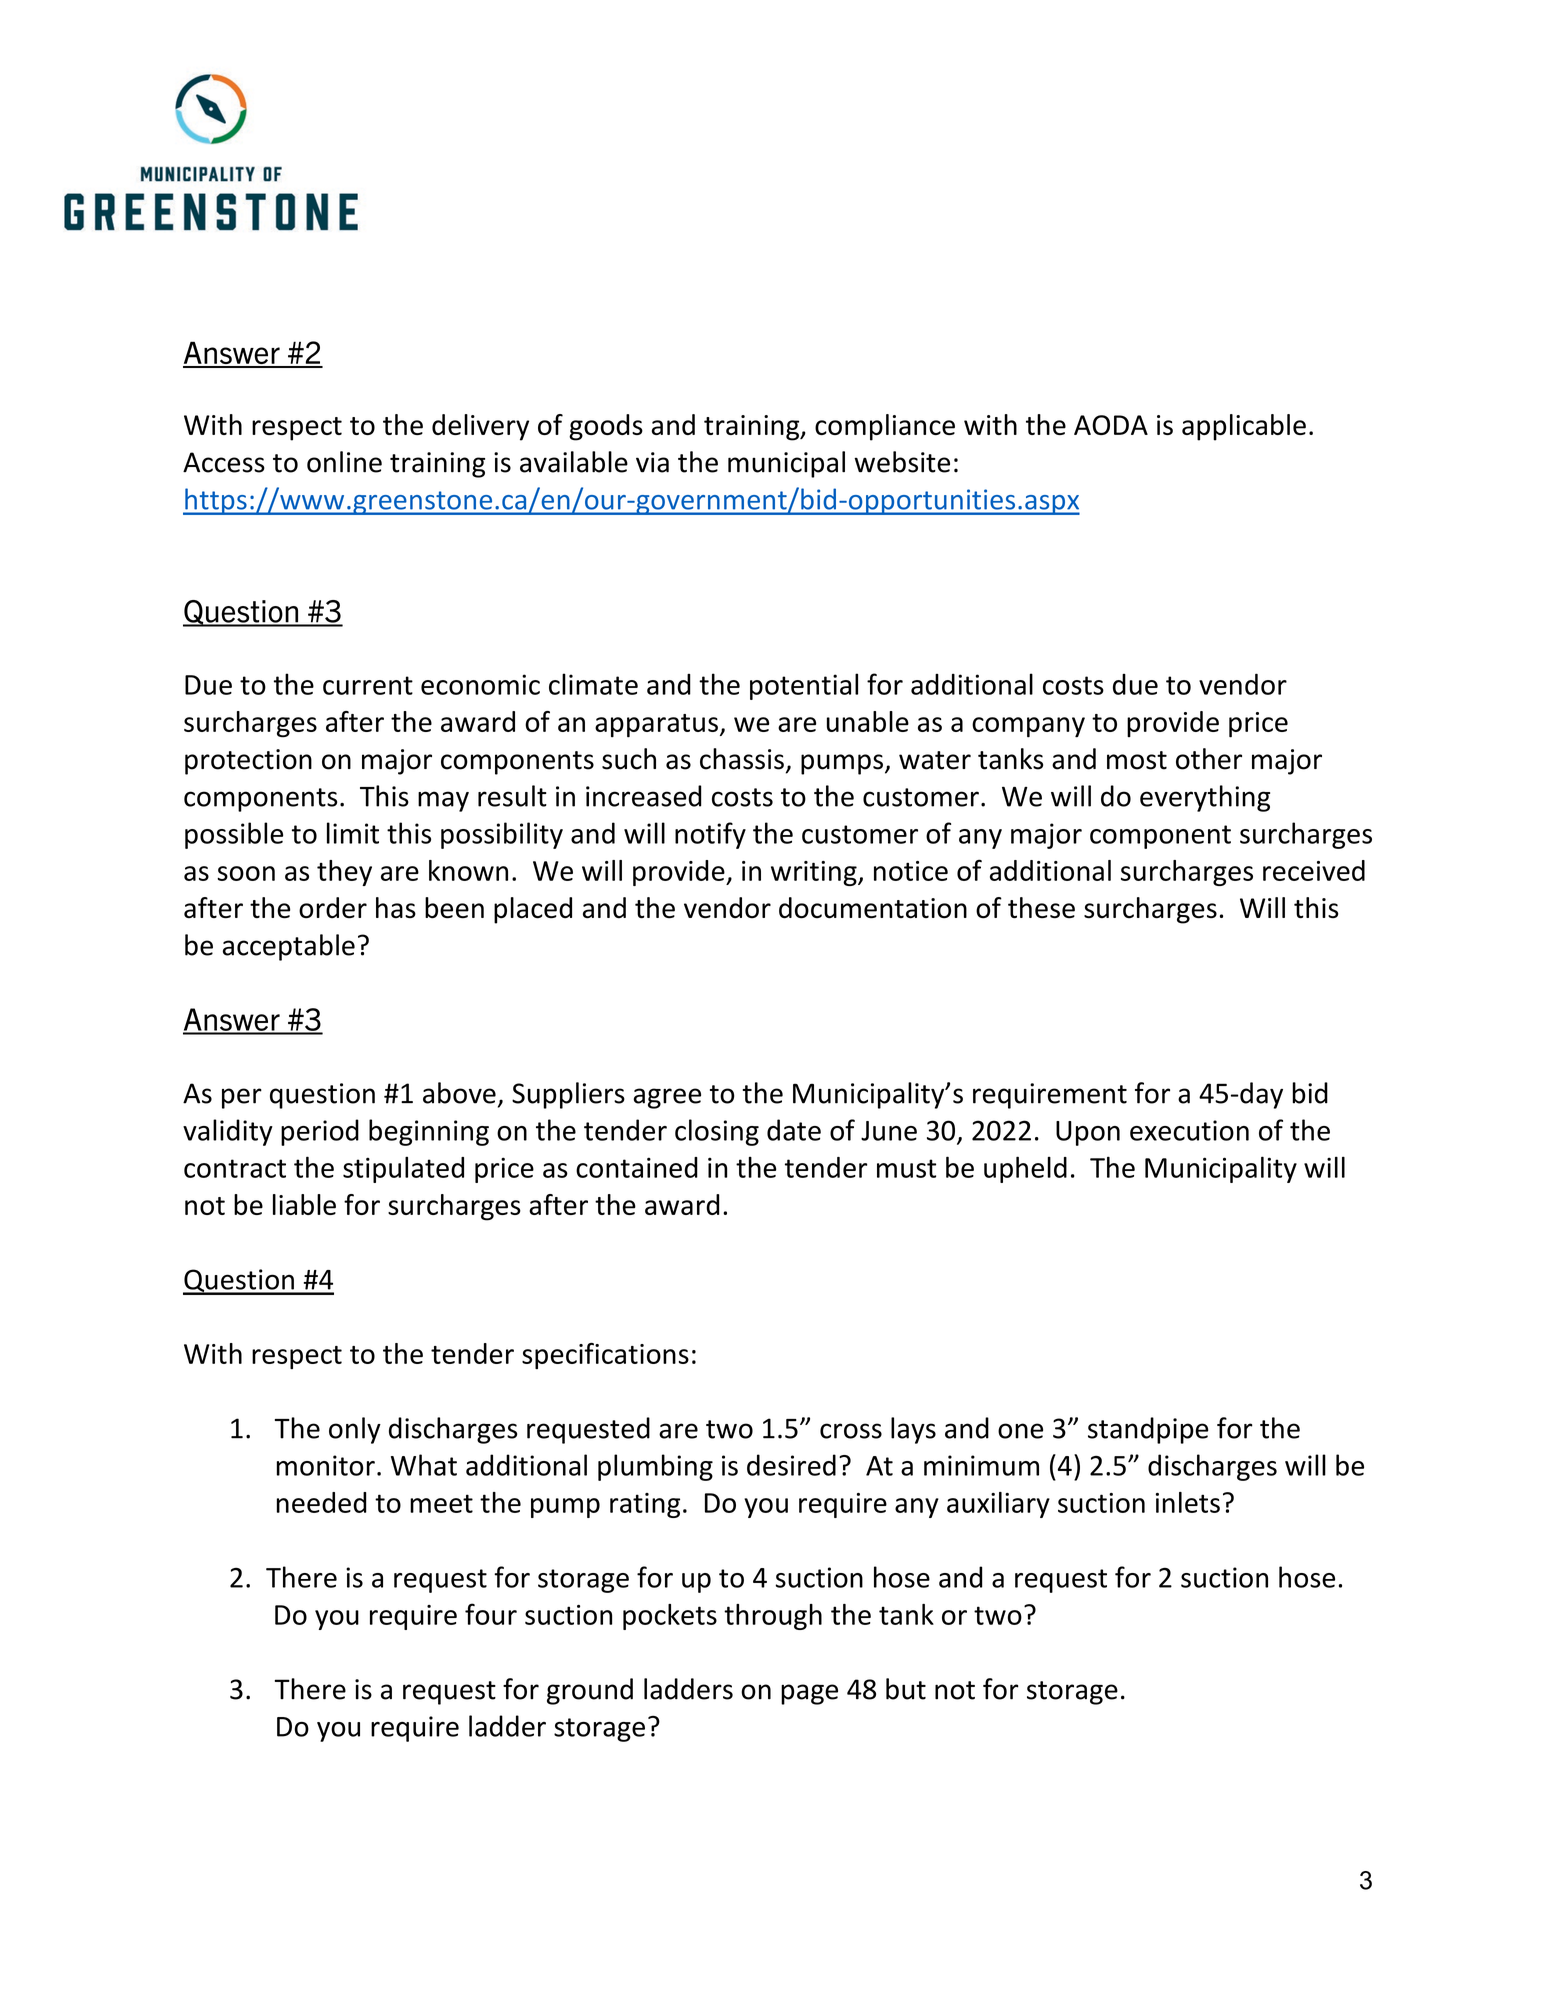  I want to click on inlets, so click(1188, 1502).
